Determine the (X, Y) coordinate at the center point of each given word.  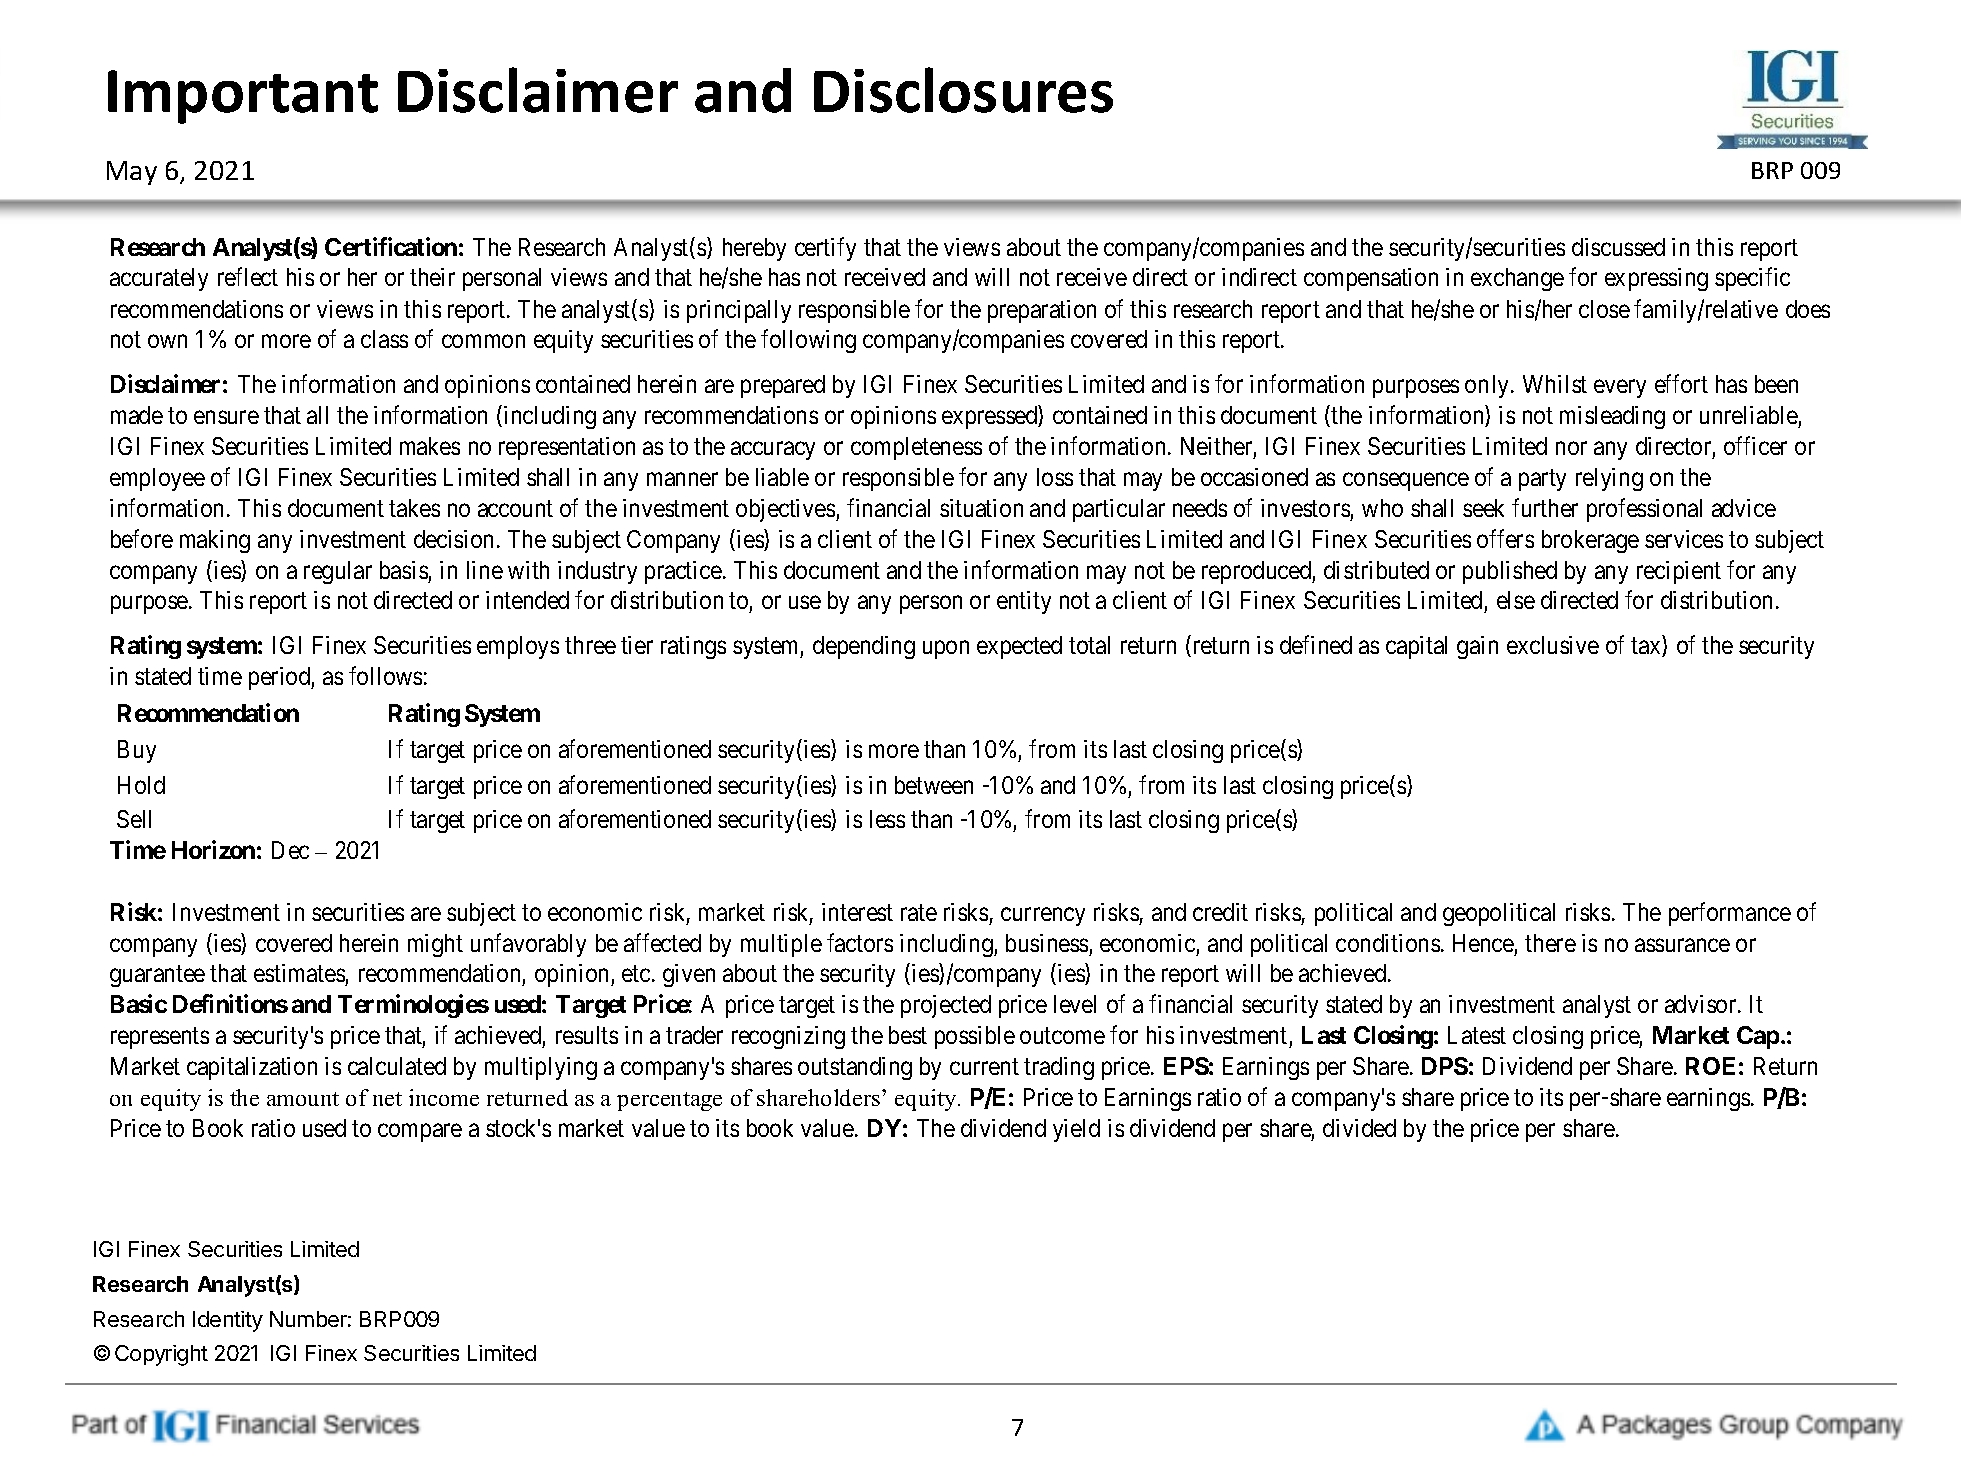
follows (385, 675)
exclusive (1553, 645)
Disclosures (963, 90)
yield (1076, 1130)
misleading (1612, 417)
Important (243, 97)
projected (946, 1006)
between (934, 785)
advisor (1702, 1004)
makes (430, 446)
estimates (300, 975)
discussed (1618, 247)
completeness (916, 448)
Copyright (161, 1355)
